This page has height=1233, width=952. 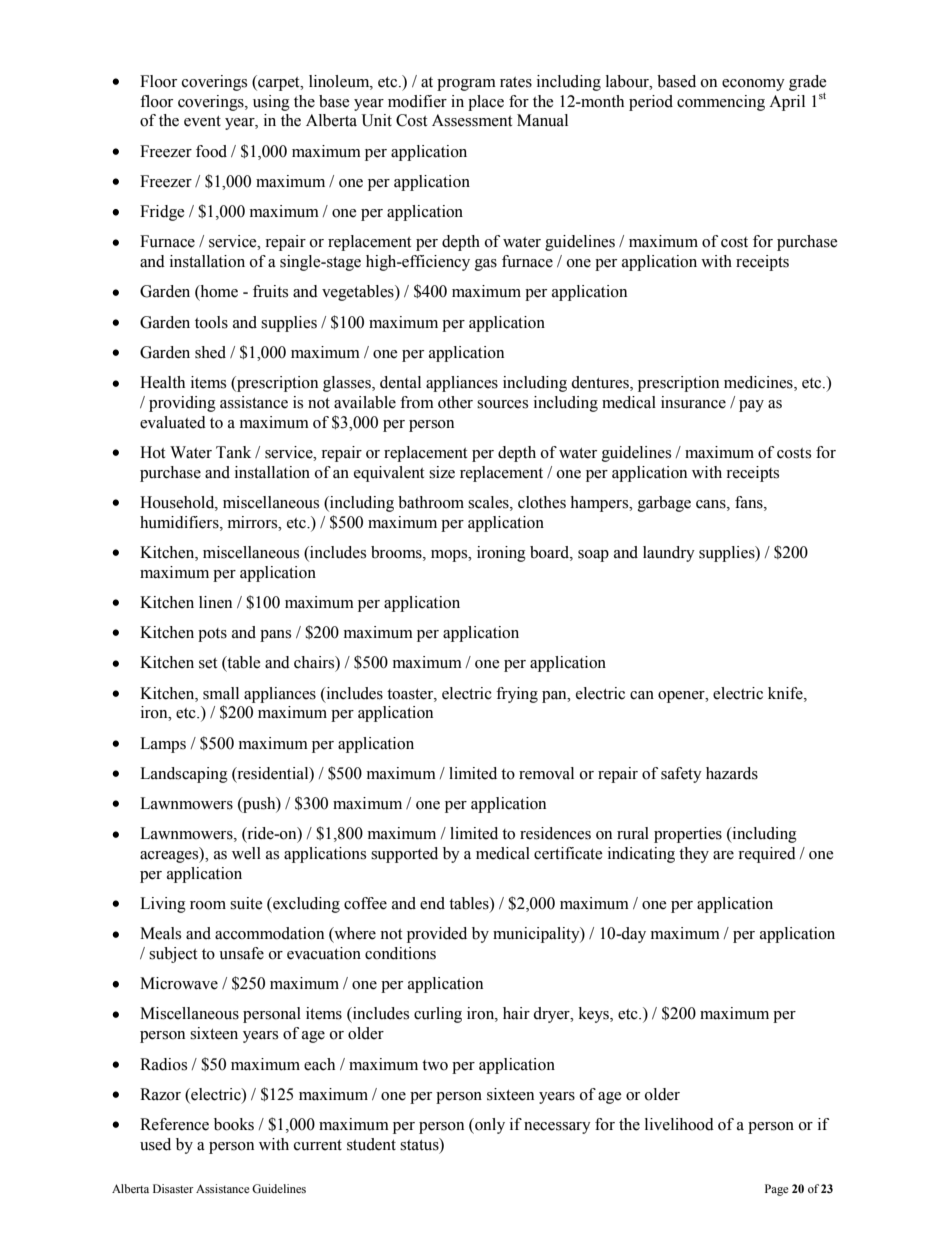 I want to click on Assessment, so click(x=472, y=120).
